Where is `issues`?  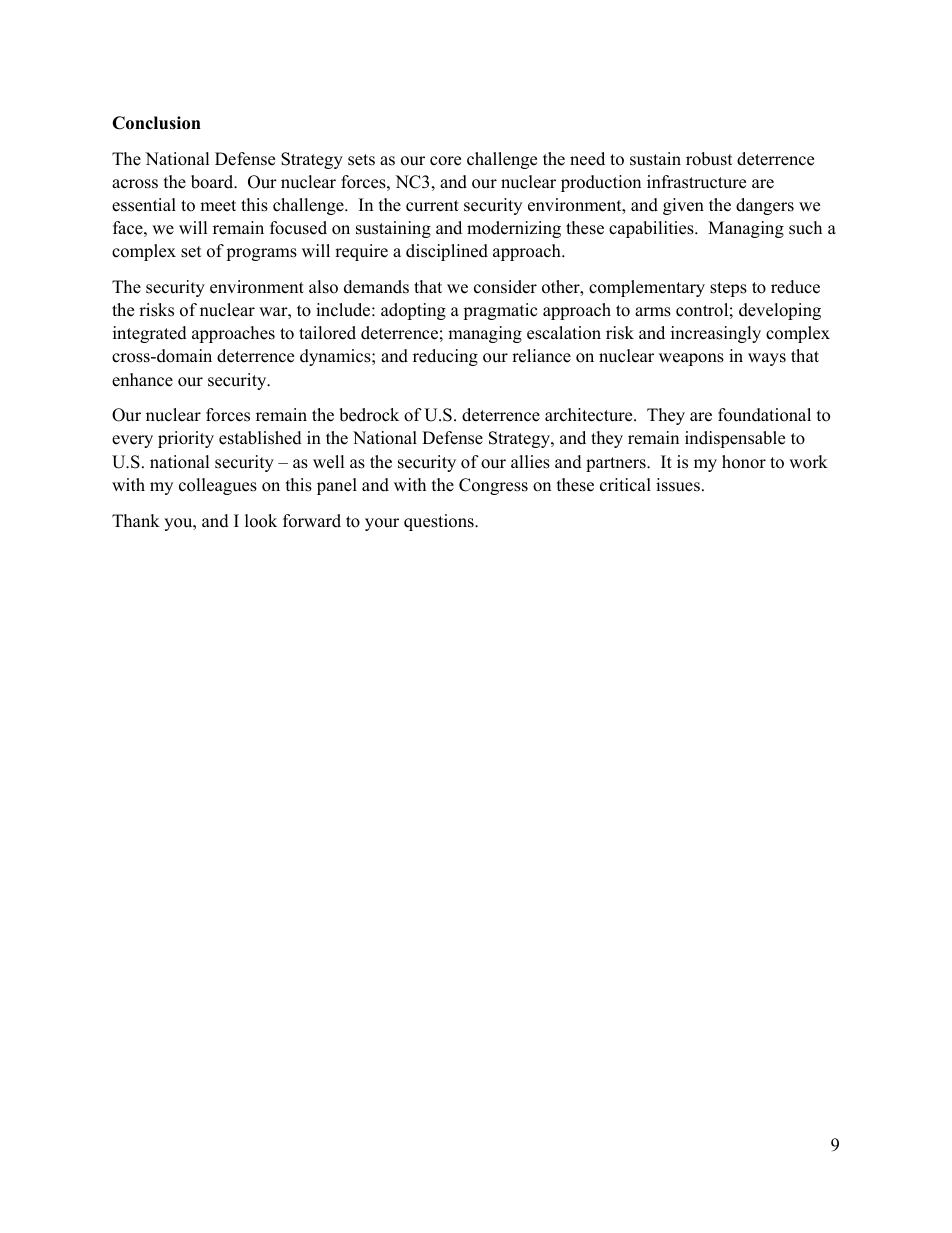 issues is located at coordinates (678, 485).
